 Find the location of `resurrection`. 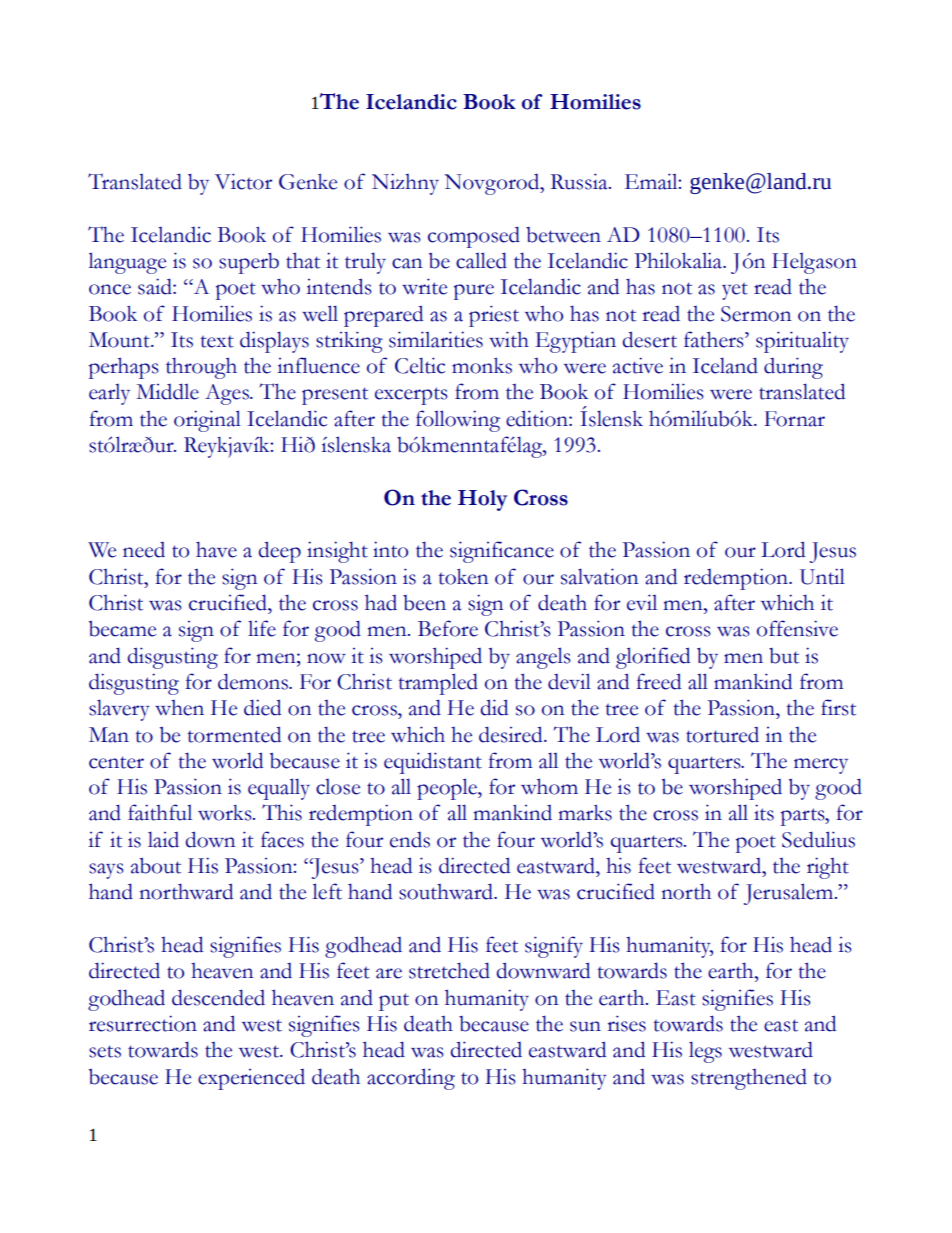

resurrection is located at coordinates (143, 1023).
